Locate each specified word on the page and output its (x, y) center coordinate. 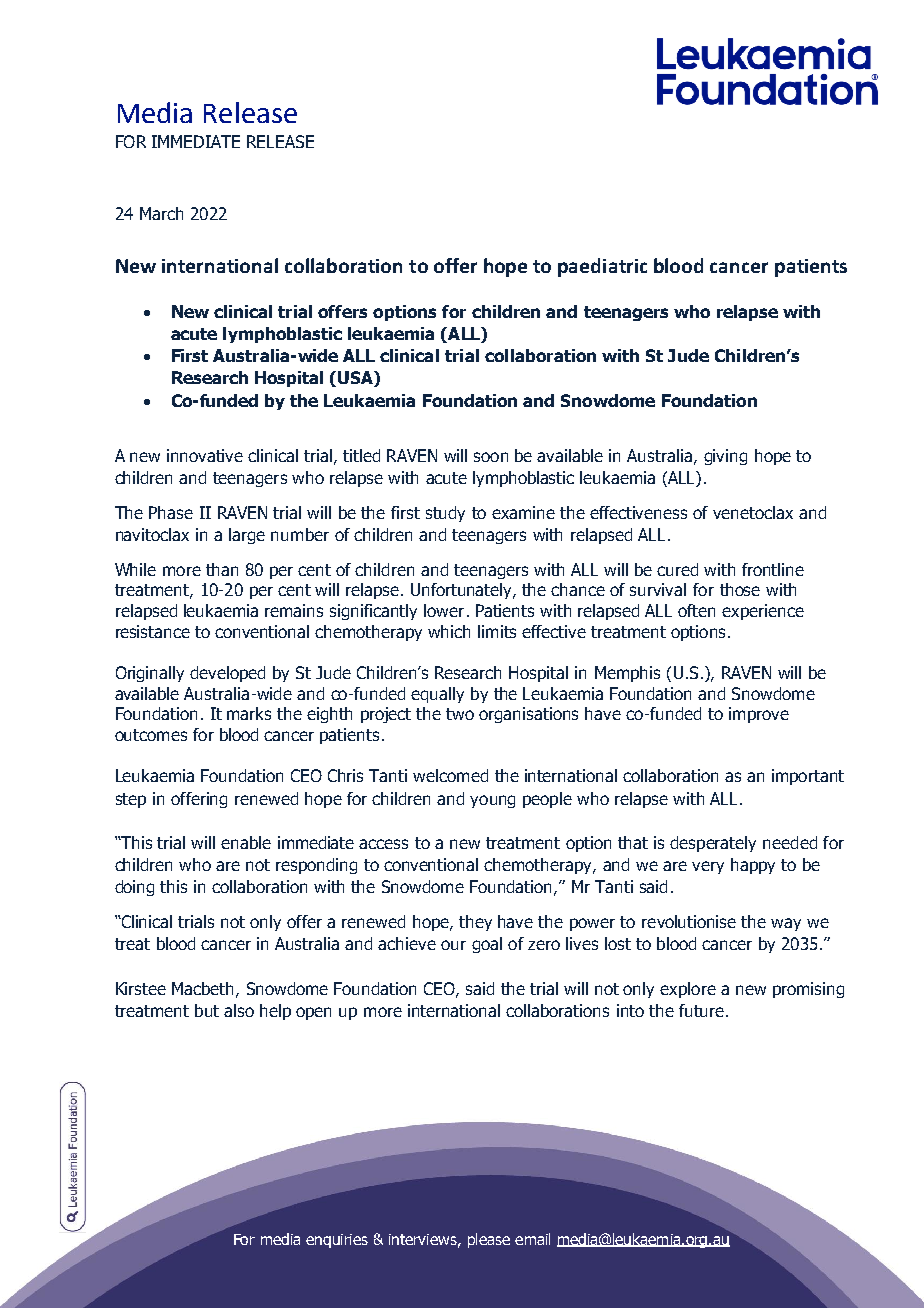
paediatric (602, 267)
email (532, 1239)
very (708, 867)
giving (725, 457)
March (161, 213)
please (489, 1240)
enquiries (337, 1241)
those (740, 589)
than (222, 569)
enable (246, 842)
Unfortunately (463, 591)
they (475, 923)
